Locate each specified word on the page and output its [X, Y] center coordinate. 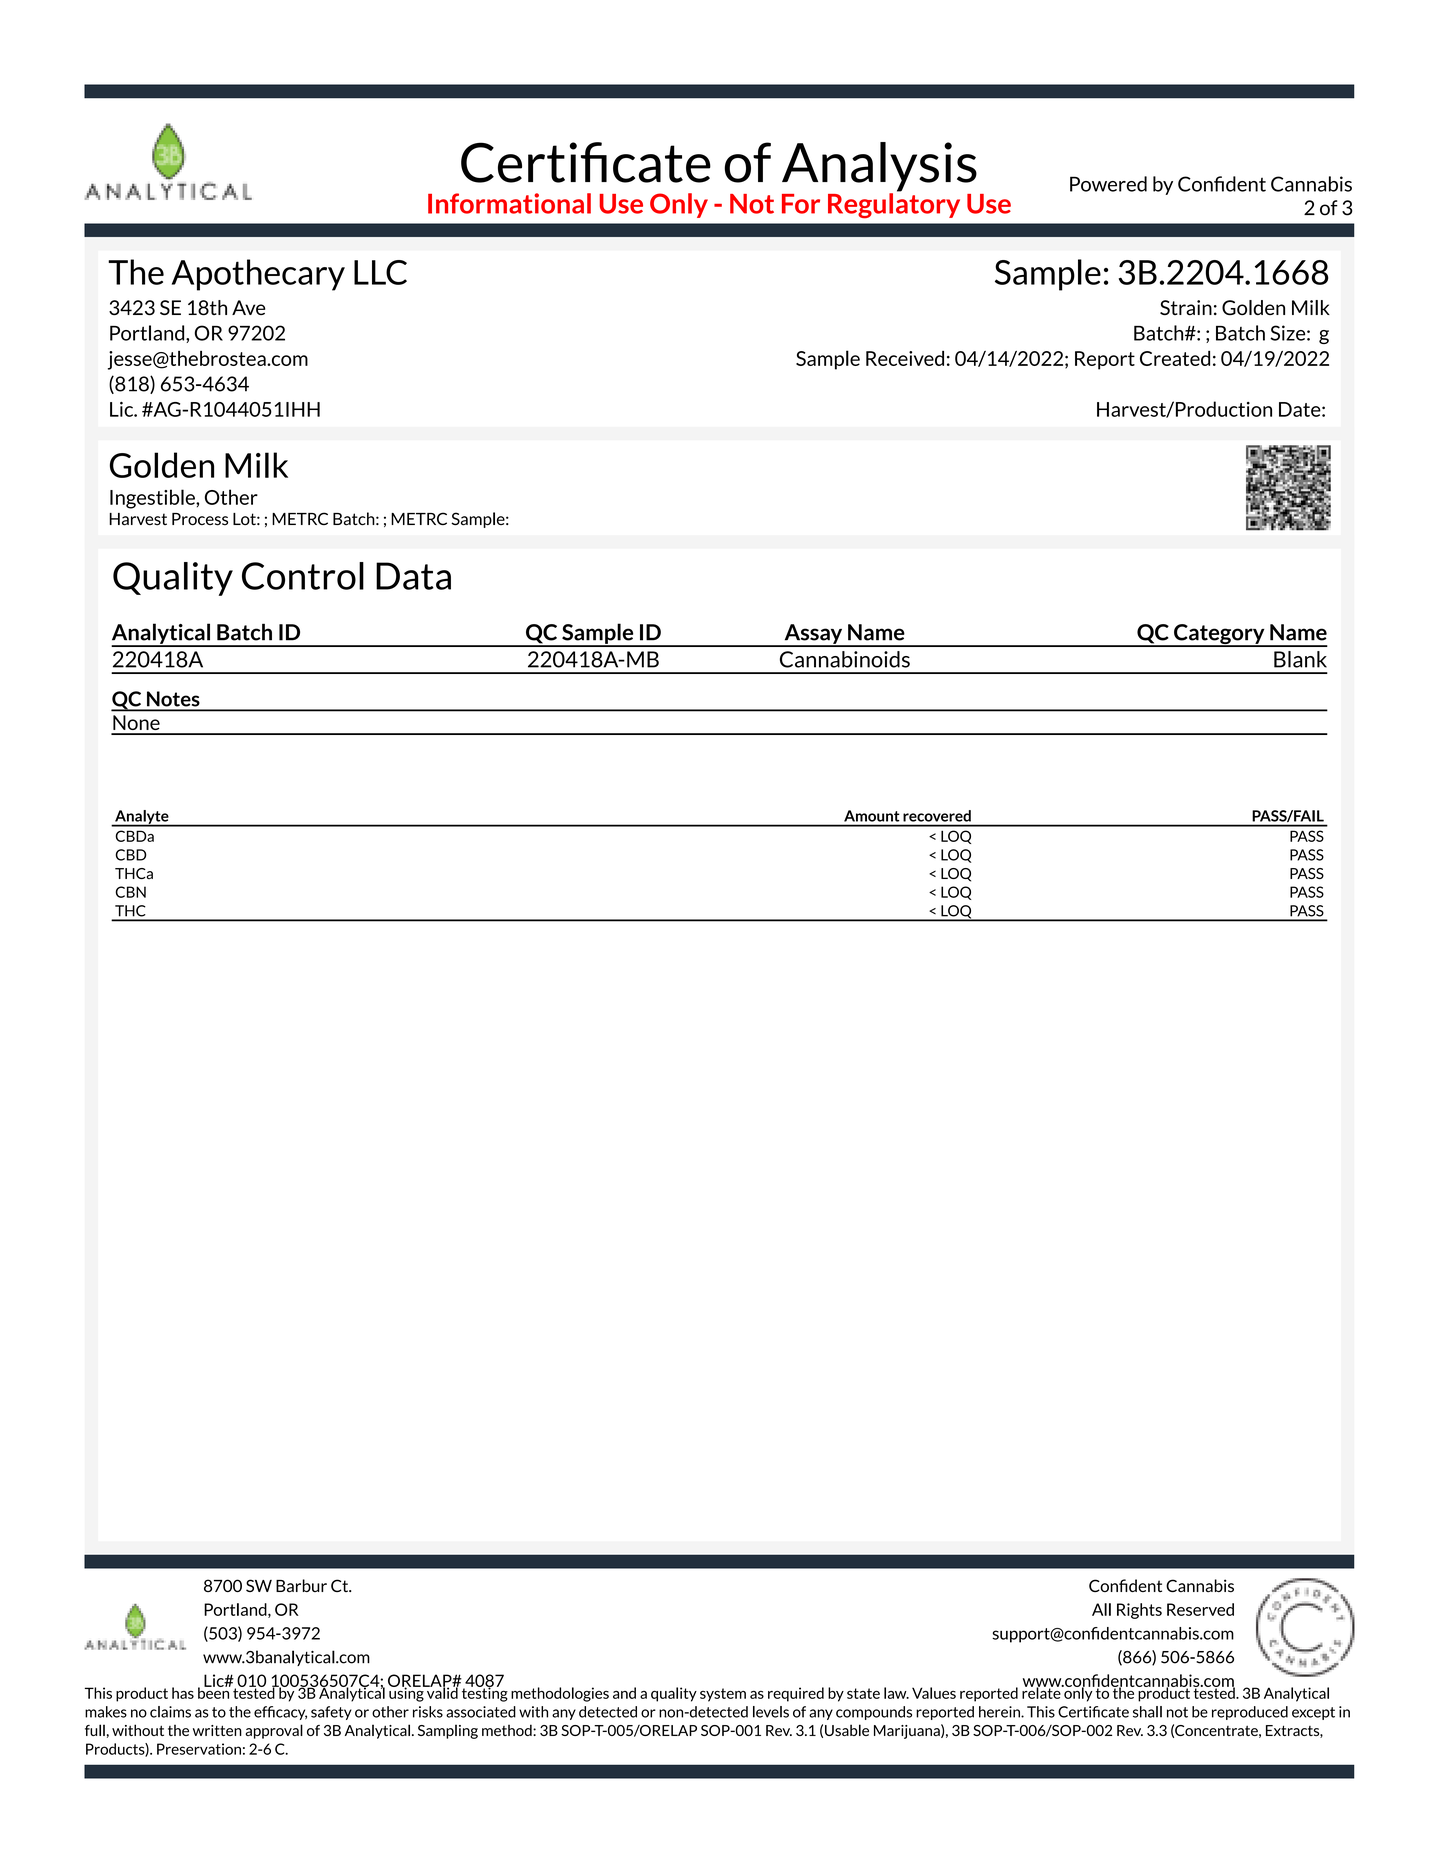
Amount [871, 816]
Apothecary [258, 275]
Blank [1300, 659]
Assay [813, 635]
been [214, 1692]
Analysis [879, 168]
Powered [1108, 184]
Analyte [142, 818]
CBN [130, 892]
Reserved [1200, 1609]
